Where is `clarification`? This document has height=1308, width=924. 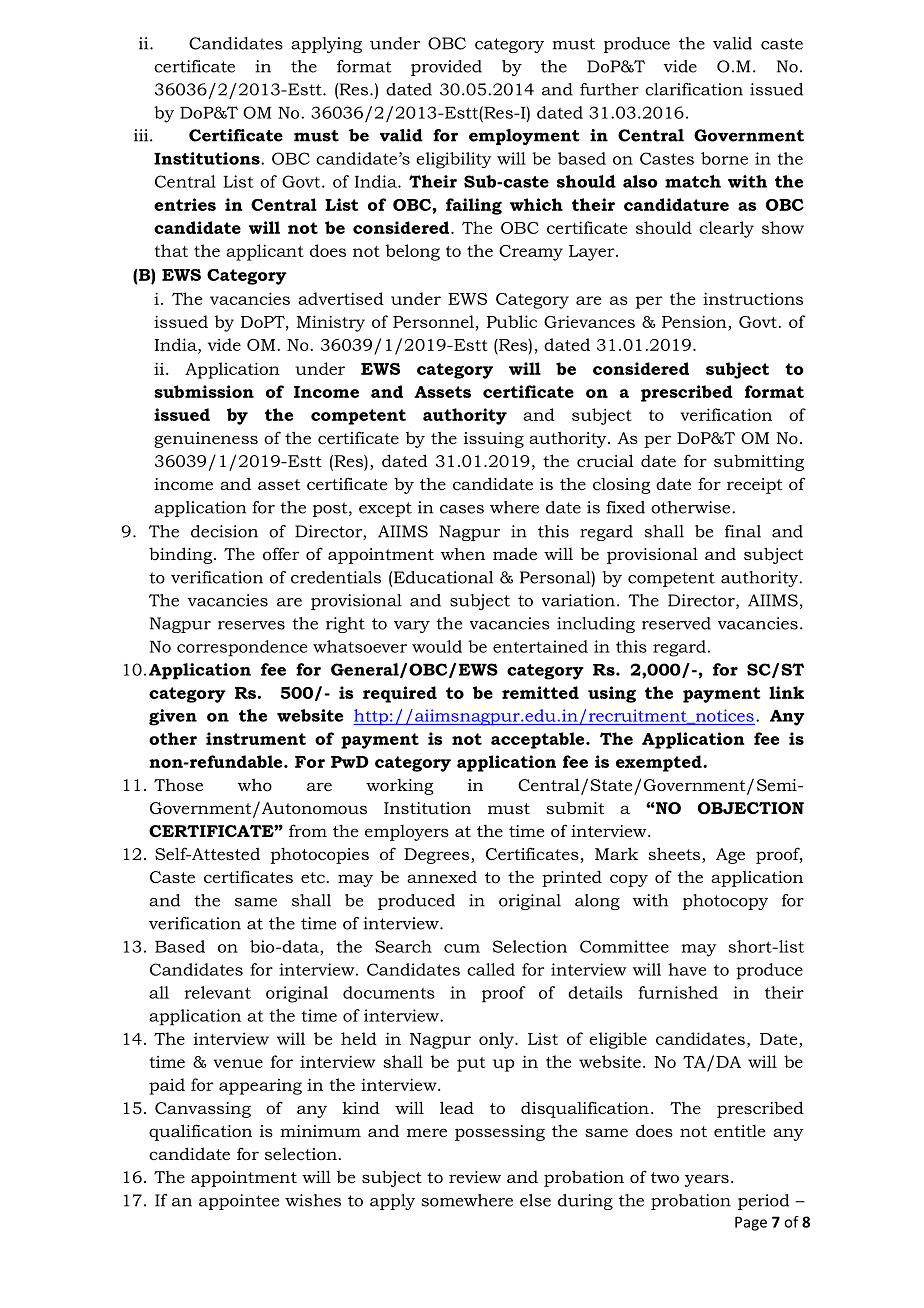
clarification is located at coordinates (694, 89).
